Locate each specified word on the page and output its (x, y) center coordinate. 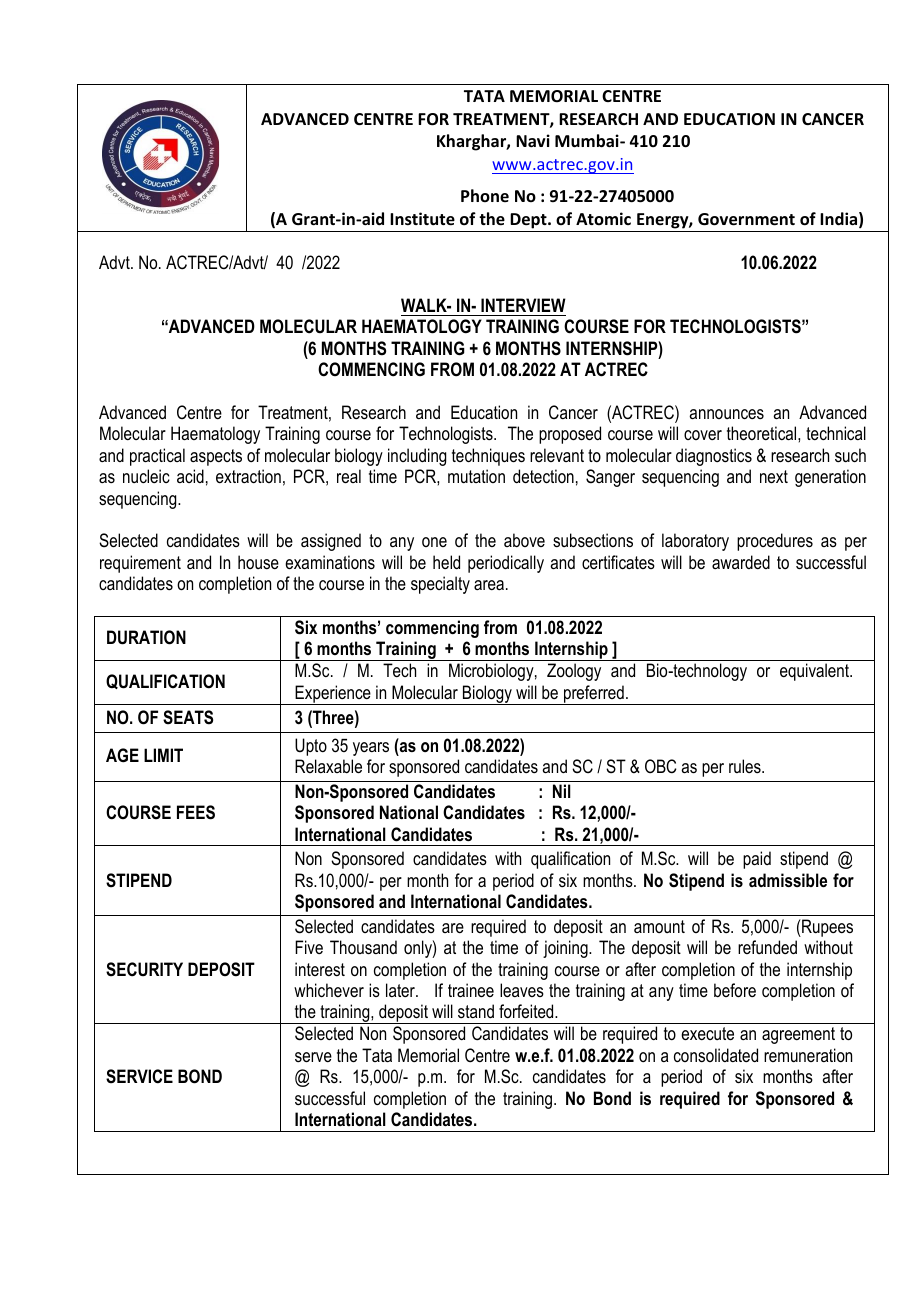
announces (726, 414)
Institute (422, 219)
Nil (562, 791)
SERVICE (139, 1076)
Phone (485, 195)
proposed (570, 435)
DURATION (146, 637)
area (489, 585)
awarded (741, 562)
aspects (216, 457)
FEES (196, 812)
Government (746, 219)
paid (757, 860)
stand (476, 1011)
